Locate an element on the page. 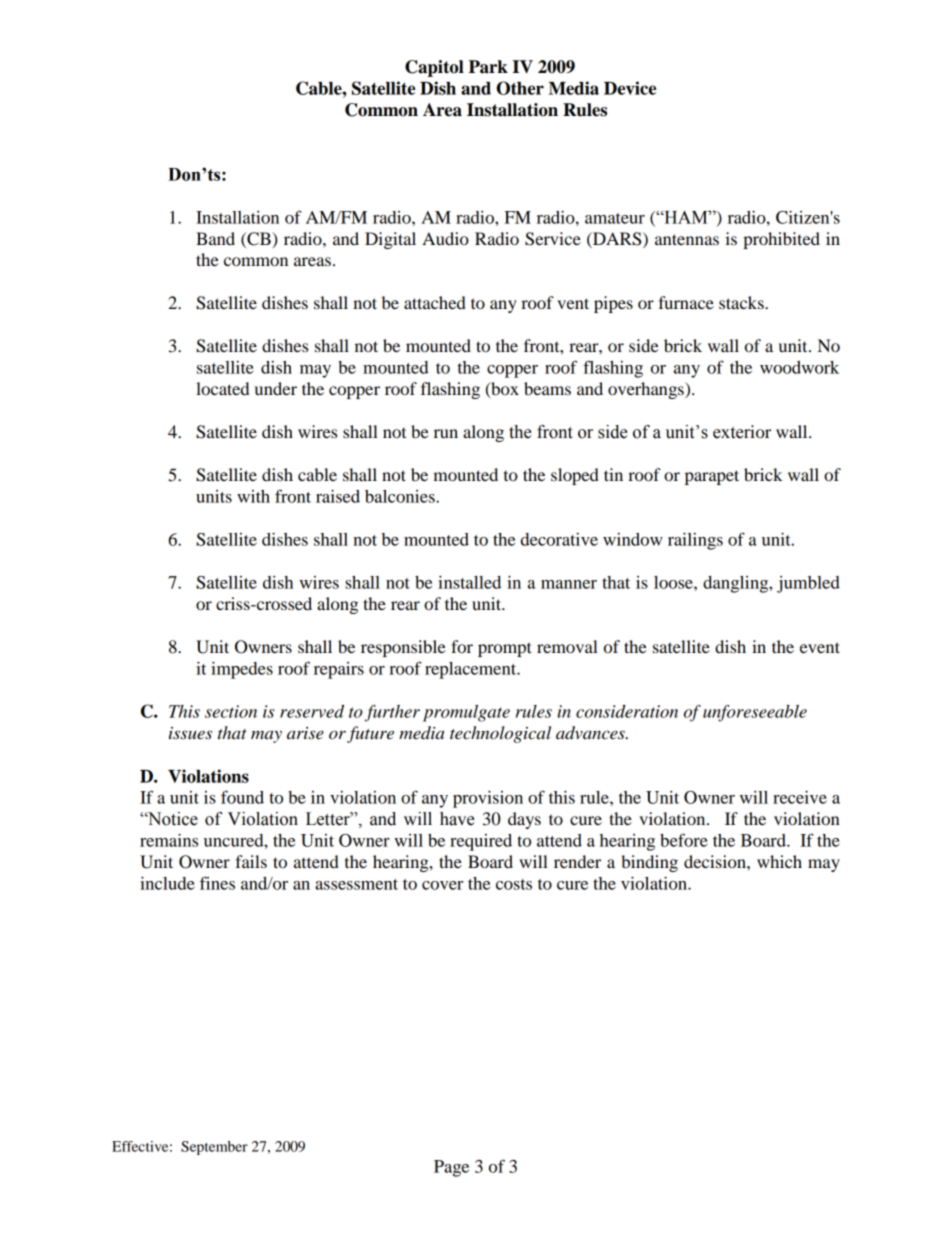  Other is located at coordinates (520, 88).
